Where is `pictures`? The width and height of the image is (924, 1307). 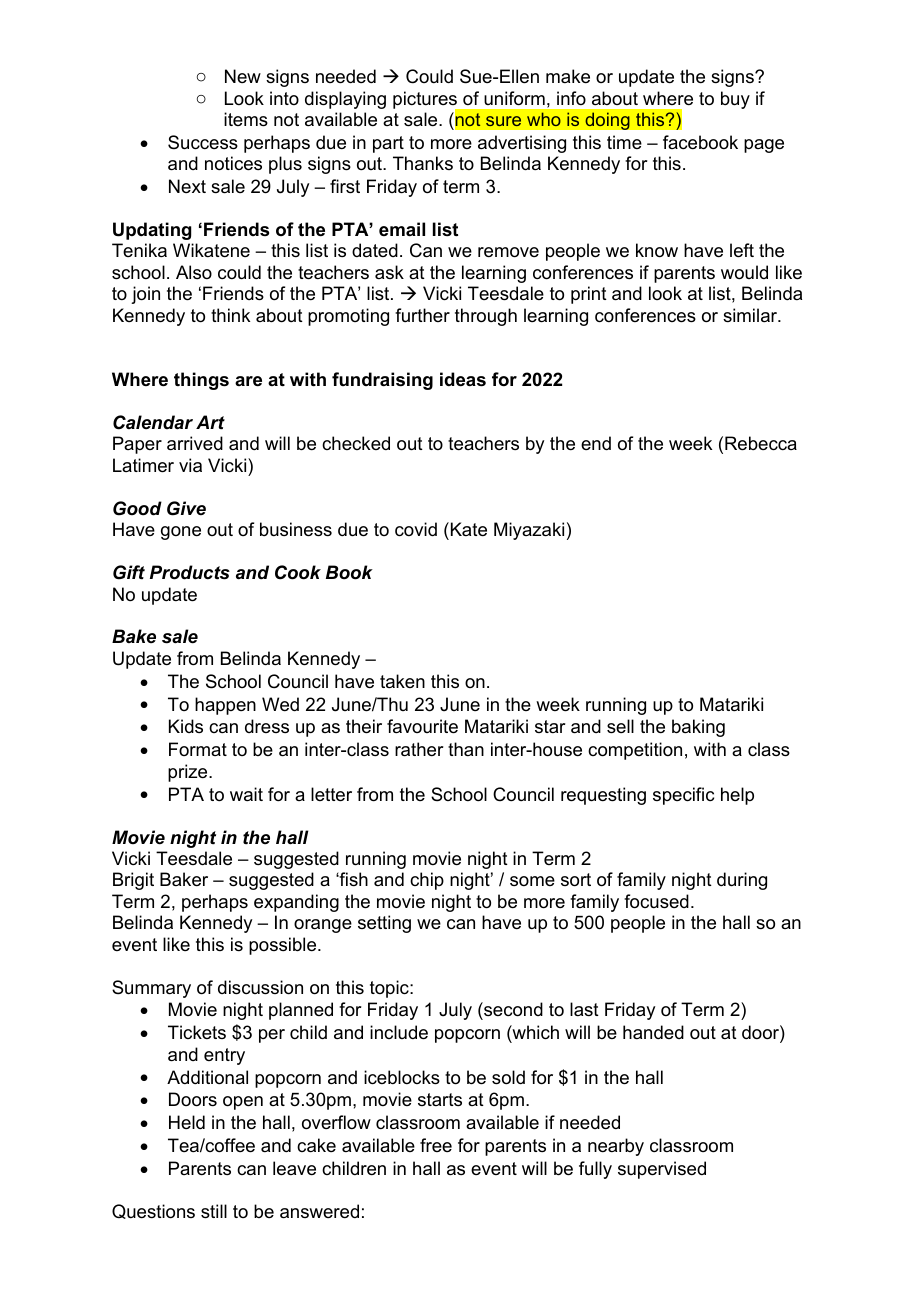 pictures is located at coordinates (426, 101).
